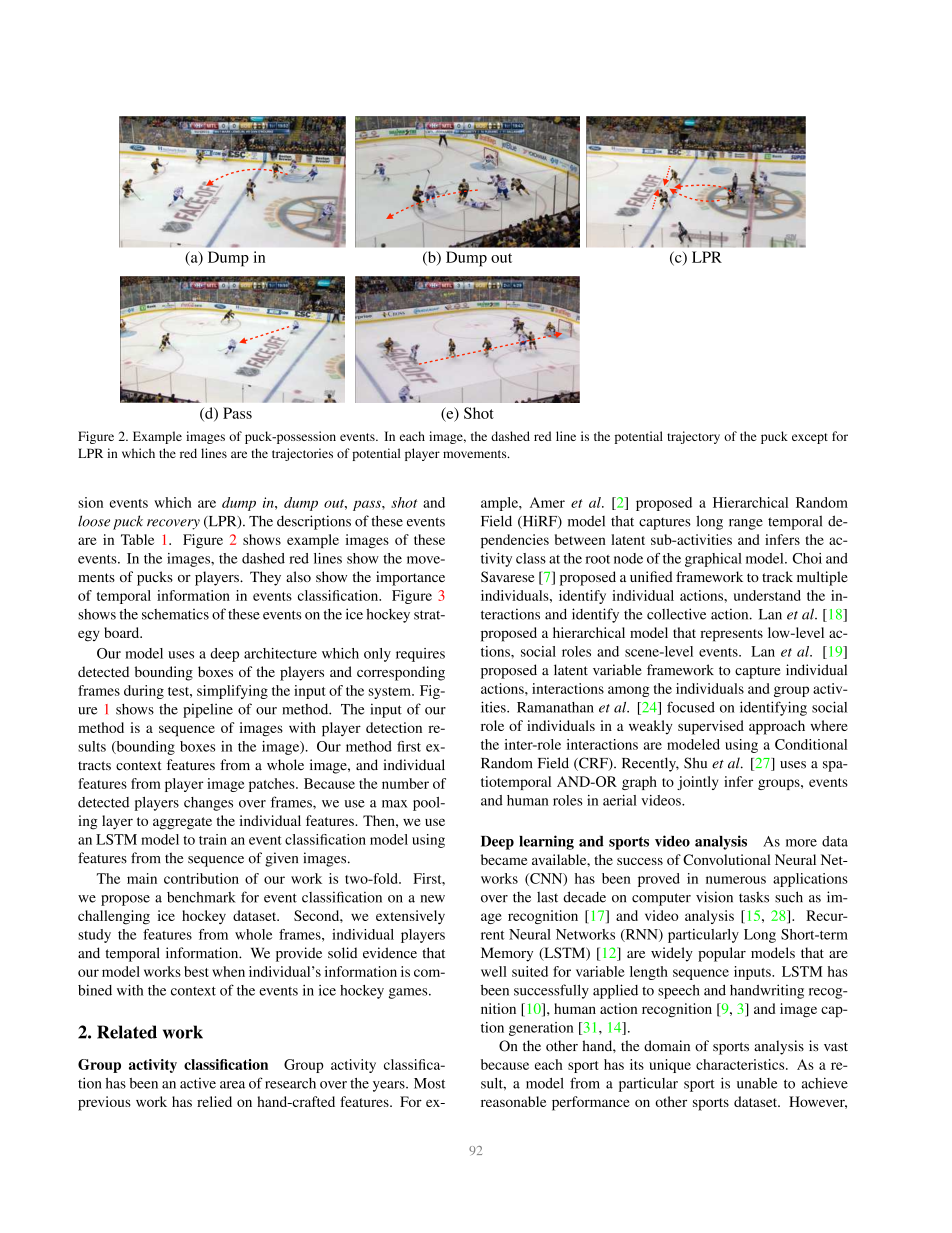  What do you see at coordinates (208, 804) in the screenshot?
I see `changes` at bounding box center [208, 804].
